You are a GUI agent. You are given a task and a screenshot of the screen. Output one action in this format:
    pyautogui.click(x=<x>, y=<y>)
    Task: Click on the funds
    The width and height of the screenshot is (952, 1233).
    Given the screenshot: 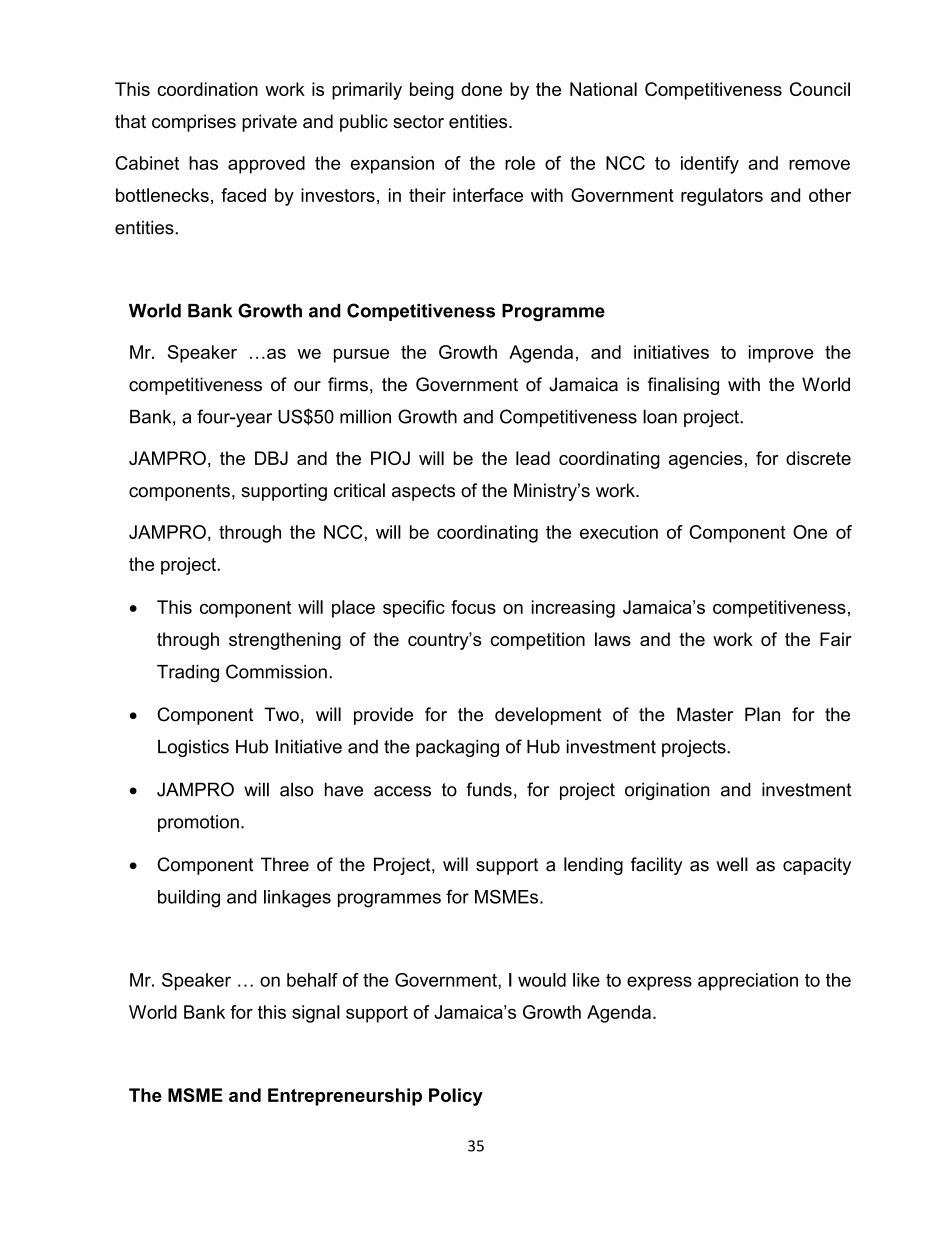 What is the action you would take?
    pyautogui.click(x=489, y=789)
